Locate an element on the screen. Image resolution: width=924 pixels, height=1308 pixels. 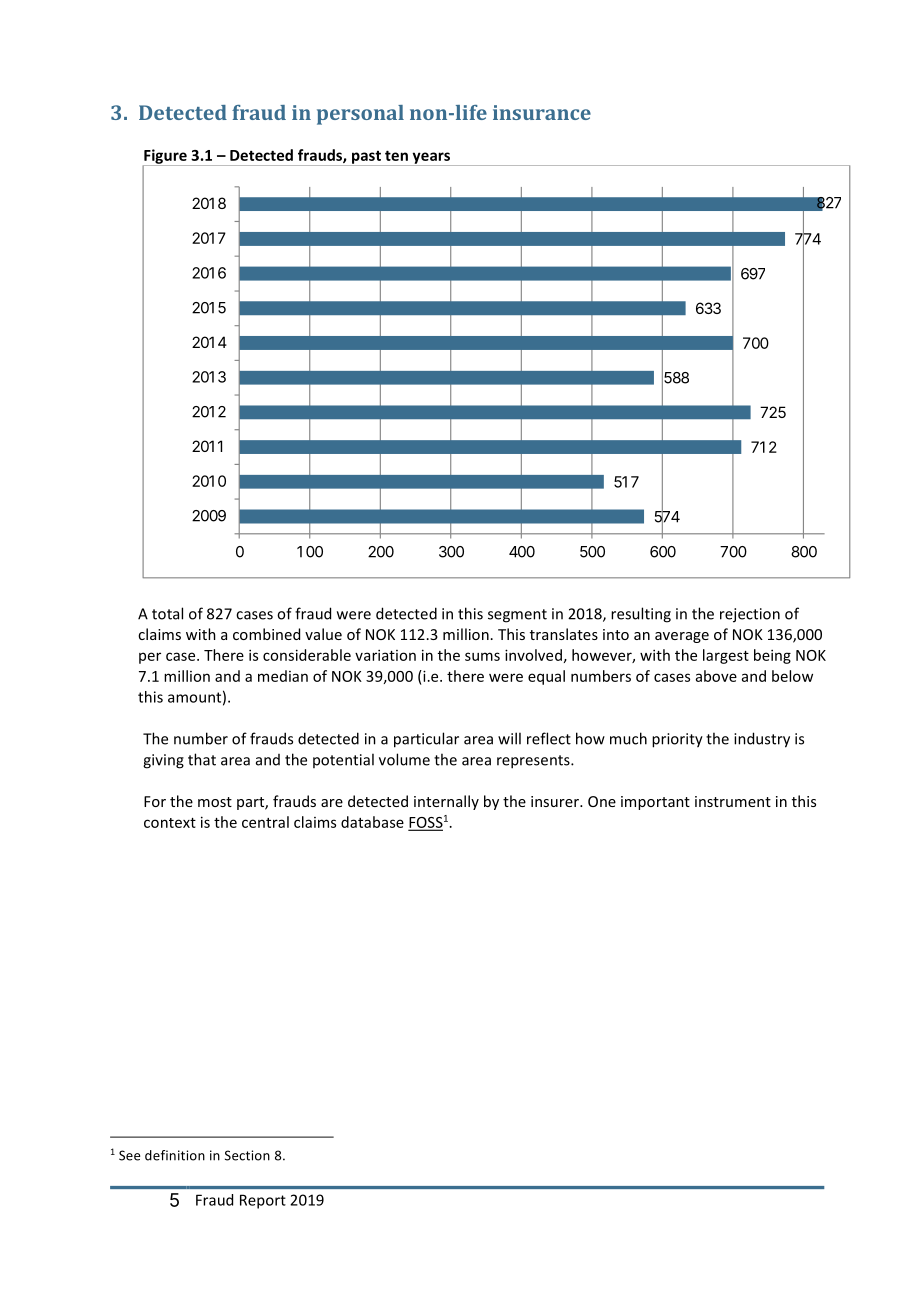
instrument is located at coordinates (733, 801).
